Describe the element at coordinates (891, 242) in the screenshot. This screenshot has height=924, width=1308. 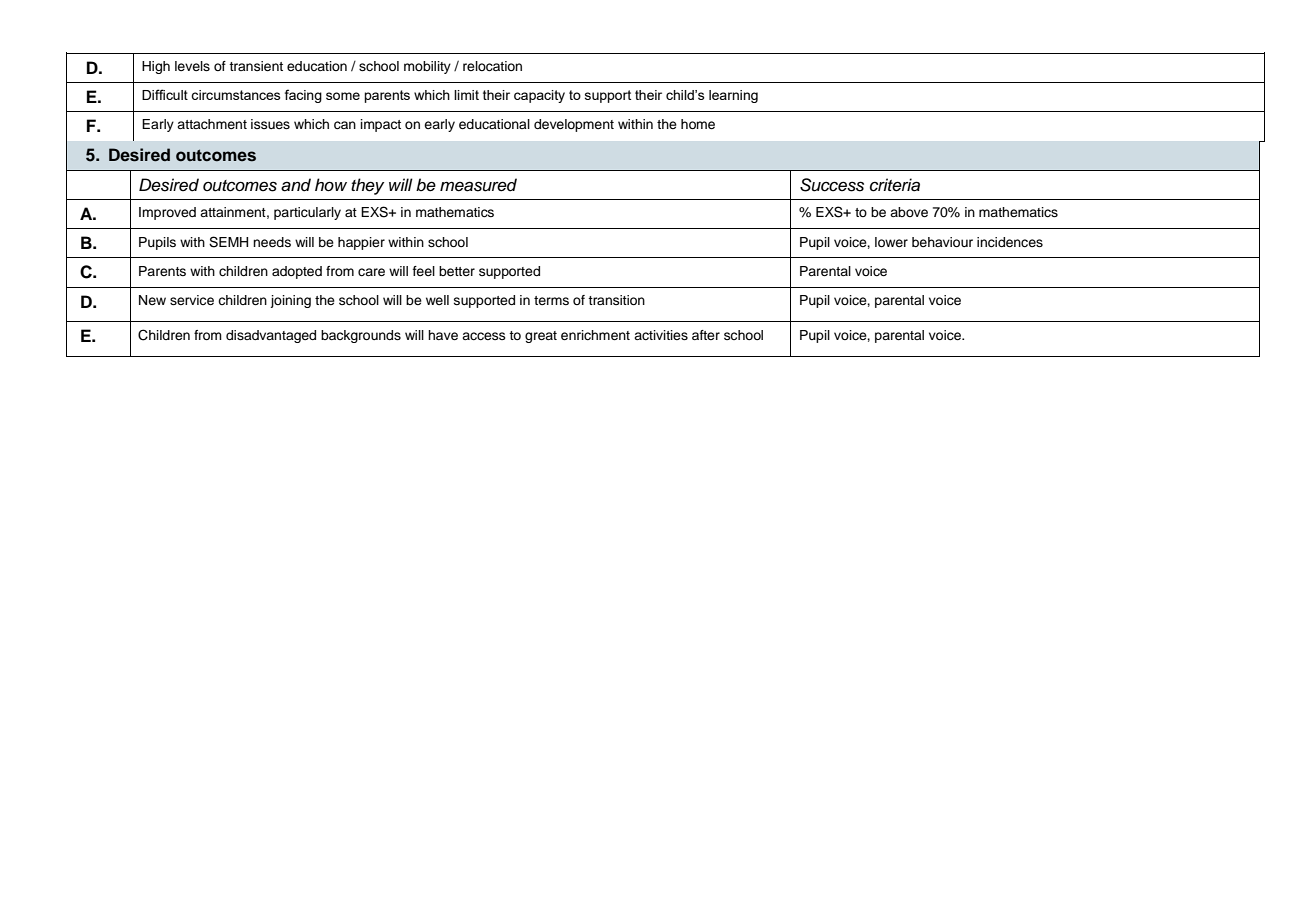
I see `lower` at that location.
